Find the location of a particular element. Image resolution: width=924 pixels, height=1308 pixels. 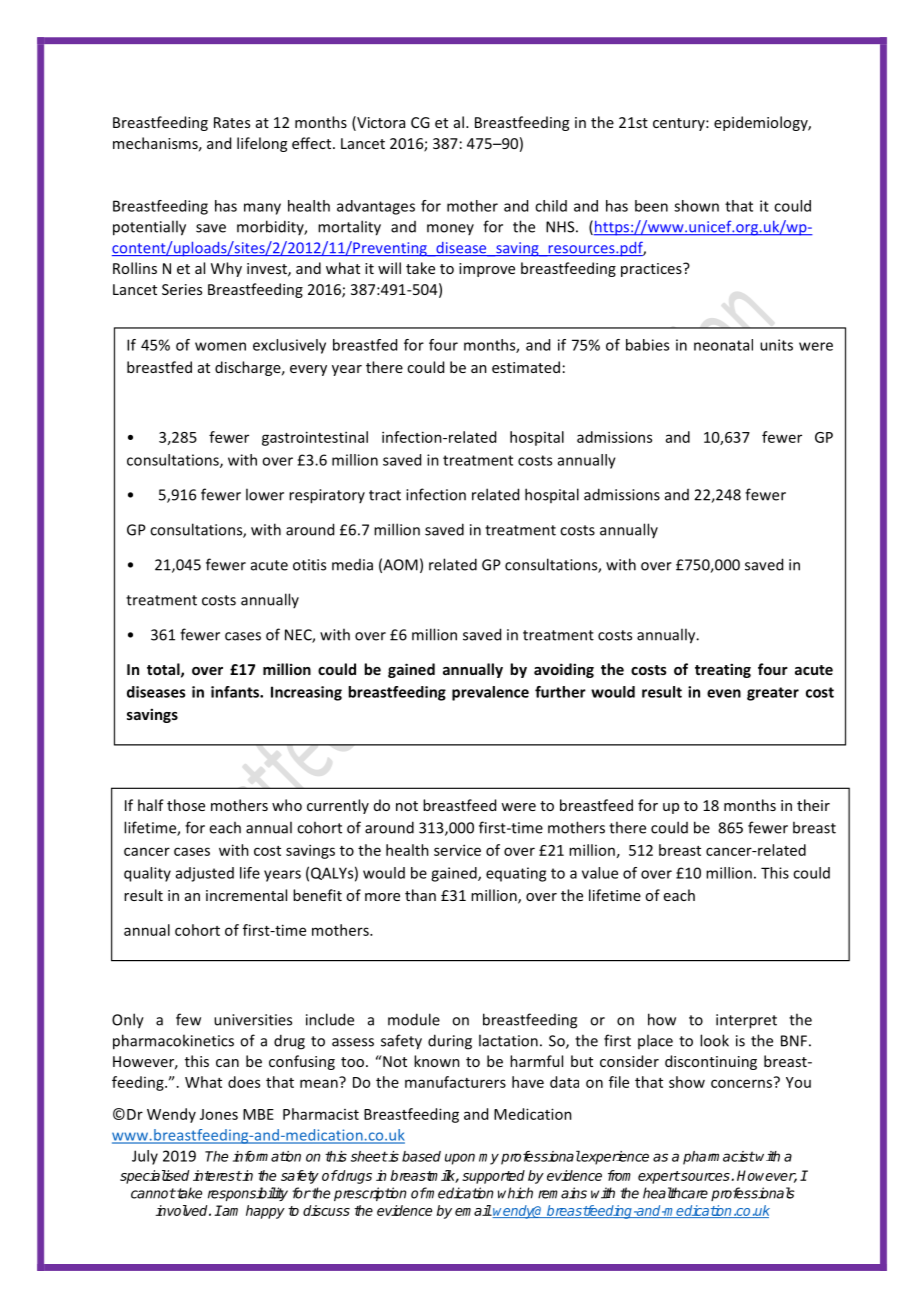

women is located at coordinates (220, 346).
